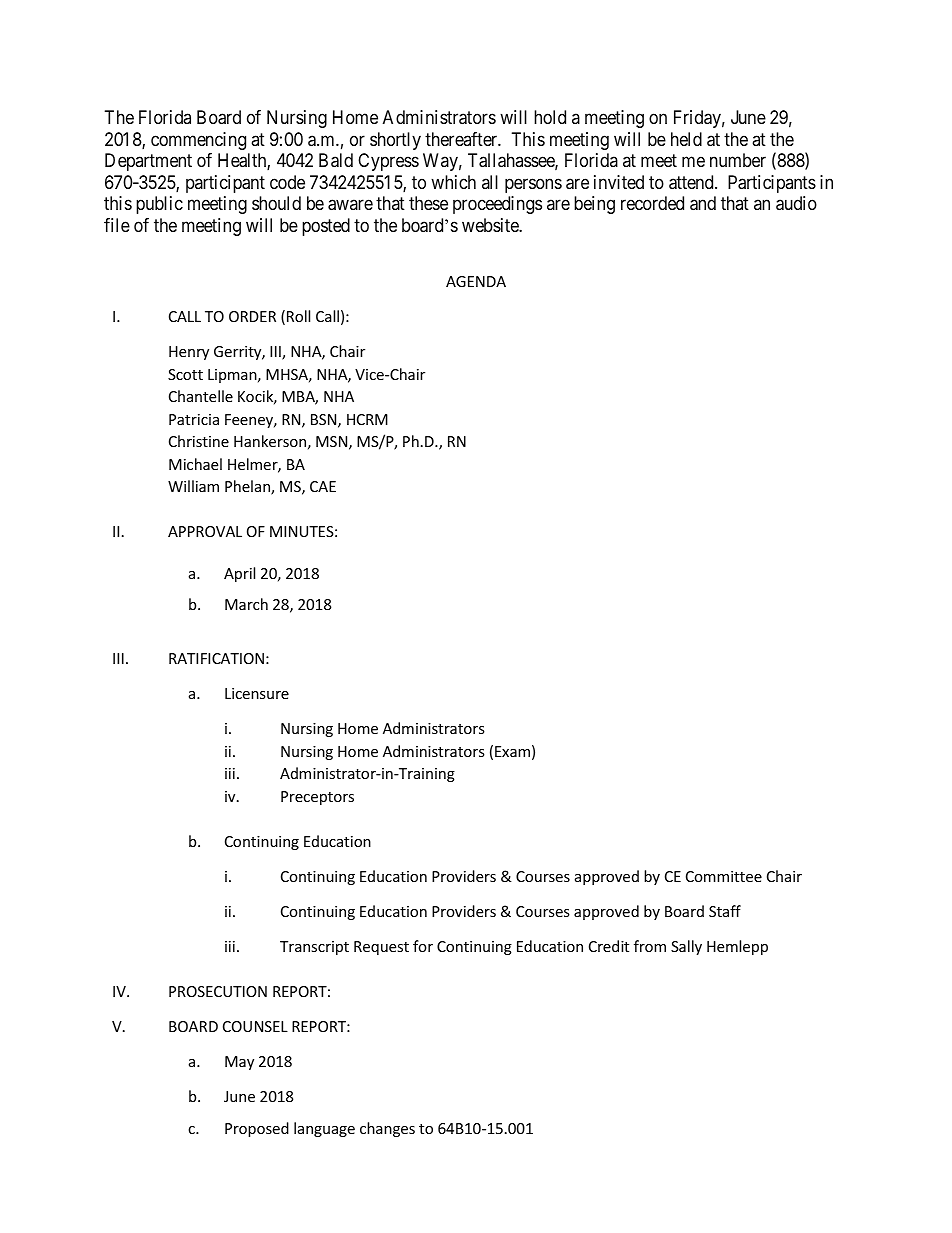 This screenshot has width=952, height=1233. Describe the element at coordinates (198, 141) in the screenshot. I see `commencing` at that location.
